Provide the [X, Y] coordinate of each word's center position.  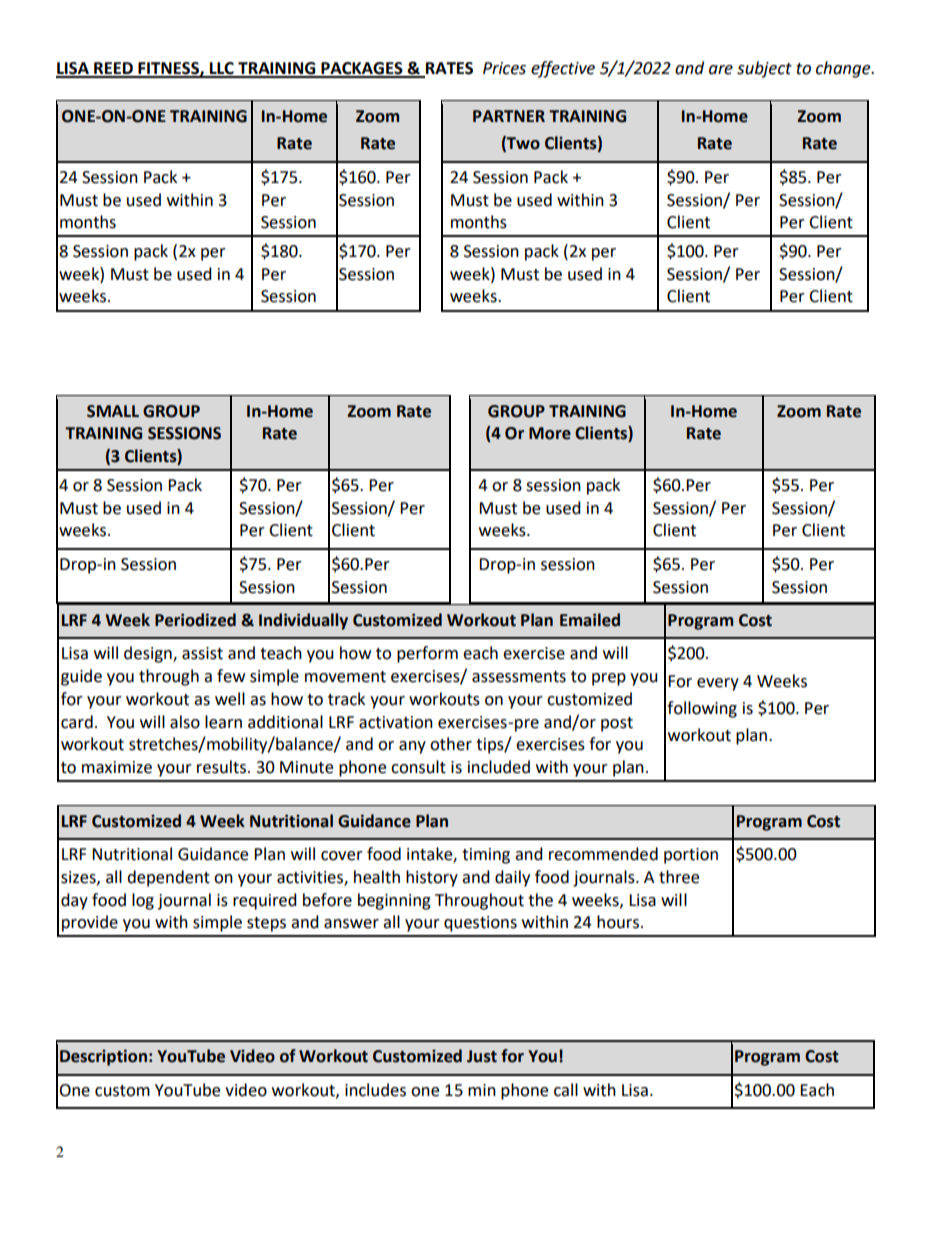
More [550, 433]
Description [103, 1057]
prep [609, 679]
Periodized [195, 620]
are [721, 70]
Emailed [590, 620]
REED [113, 69]
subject [764, 69]
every [718, 684]
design [149, 654]
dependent [168, 878]
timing [486, 856]
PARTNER [509, 116]
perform [427, 654]
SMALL [113, 411]
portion [691, 856]
